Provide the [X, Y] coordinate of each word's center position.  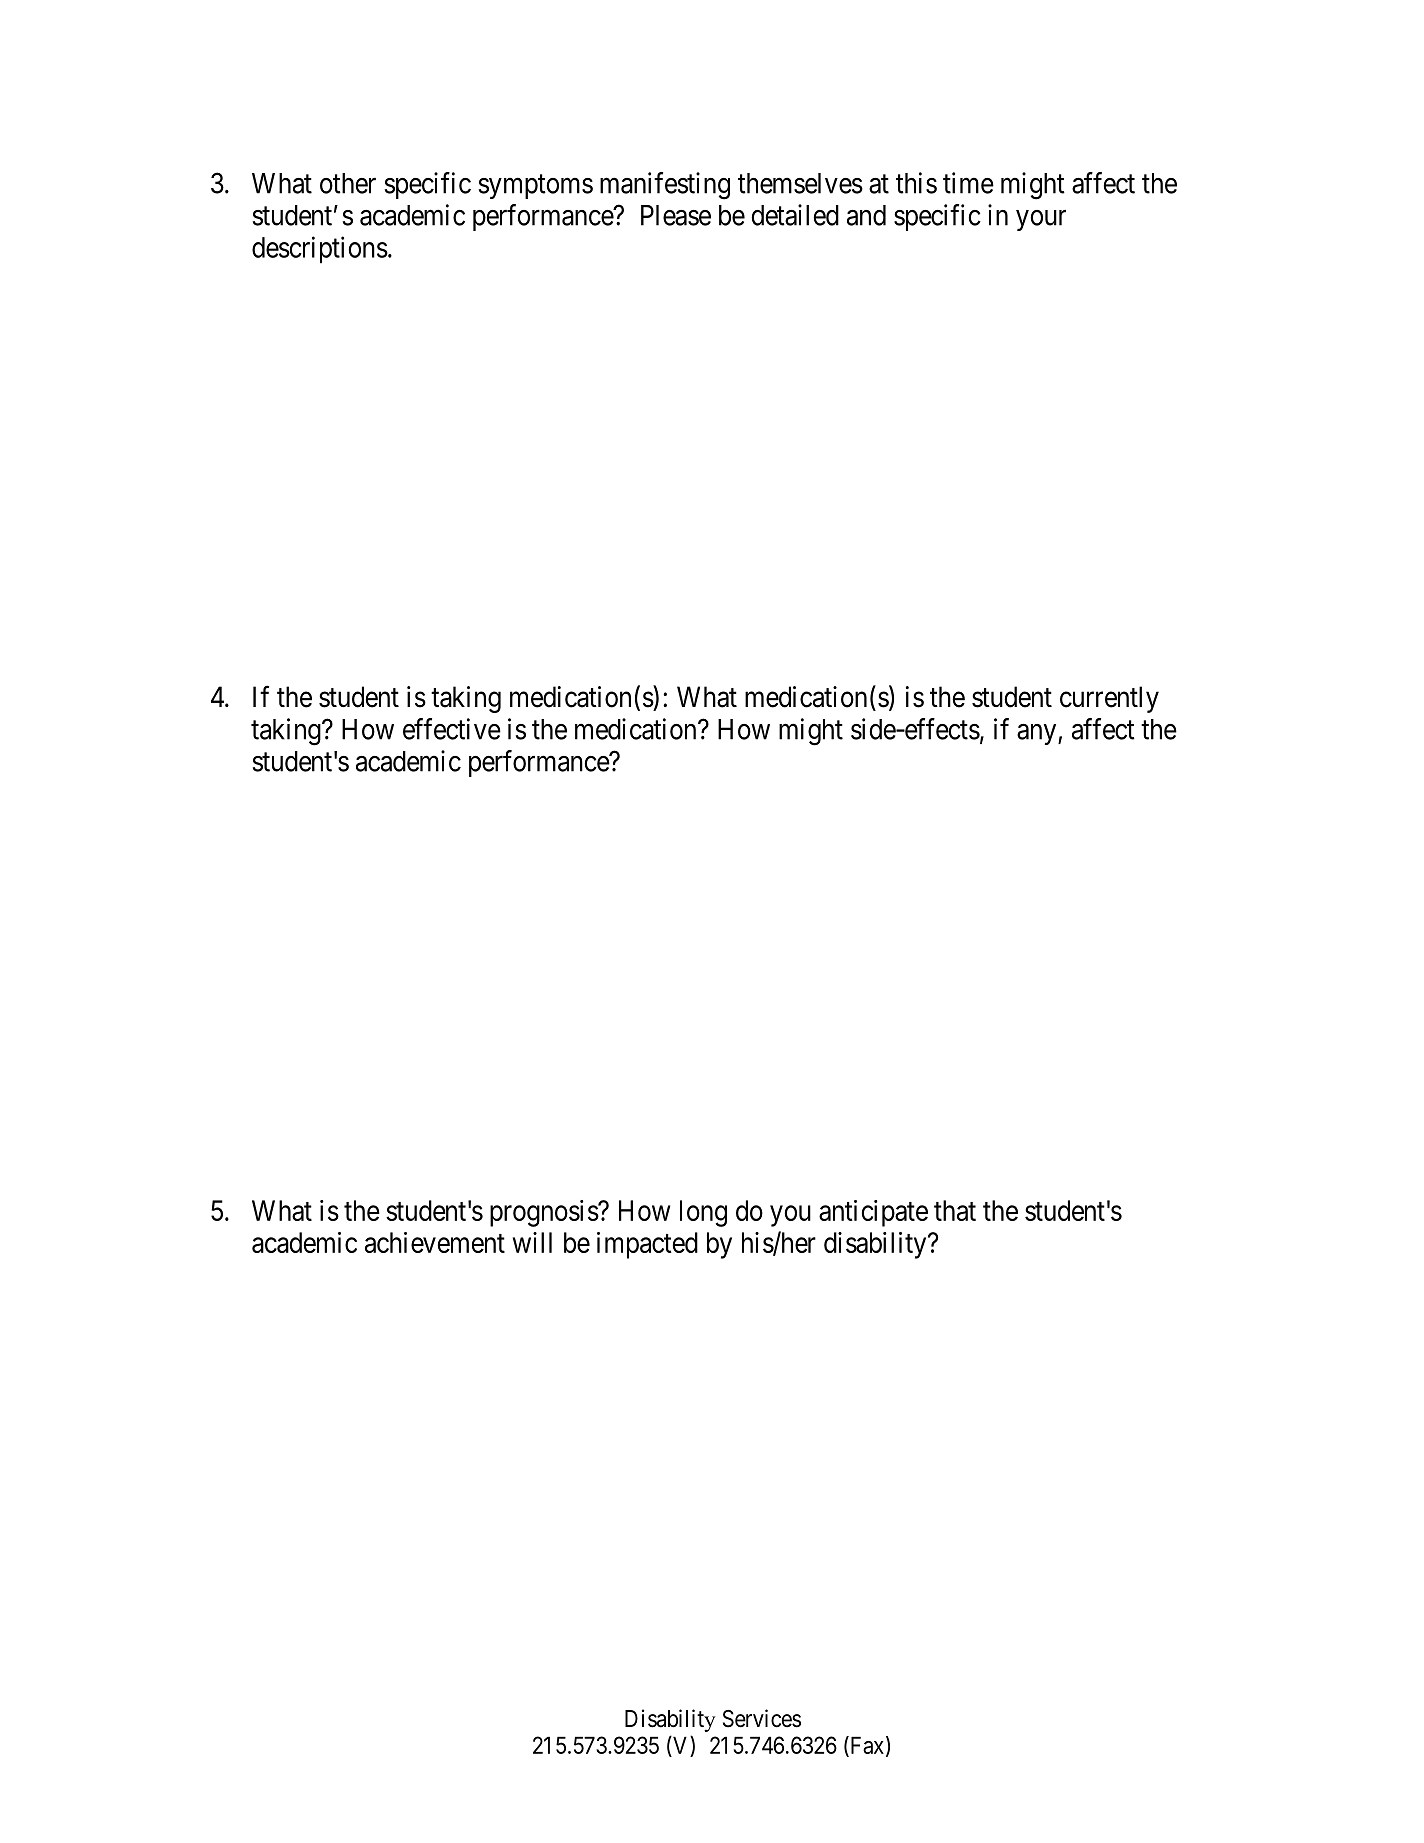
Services [762, 1718]
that [955, 1210]
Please [676, 215]
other [348, 183]
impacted [647, 1245]
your [1041, 220]
